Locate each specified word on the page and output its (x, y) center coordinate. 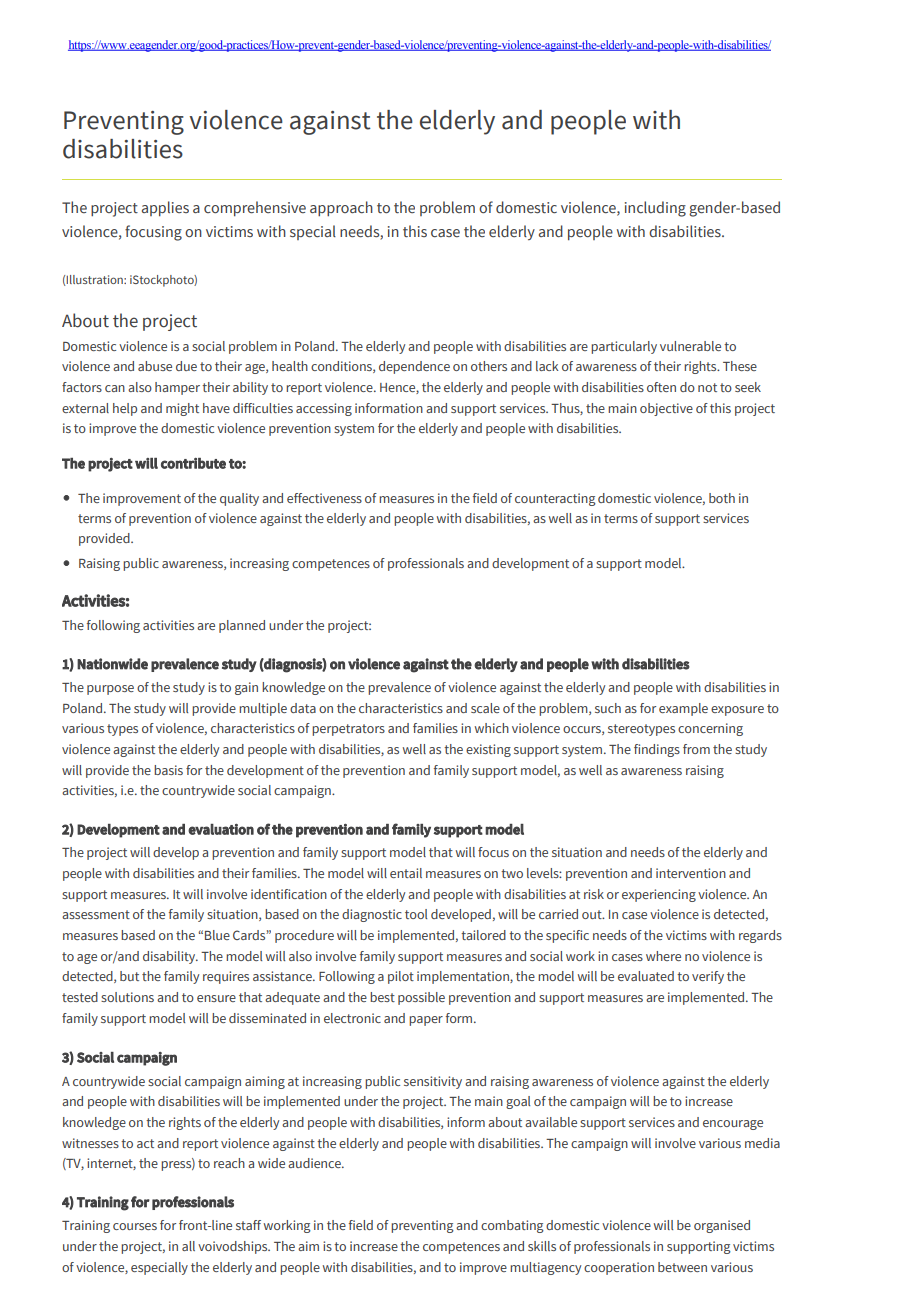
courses (135, 1226)
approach (341, 208)
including (655, 209)
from (696, 749)
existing (488, 750)
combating (512, 1226)
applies (165, 208)
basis (168, 770)
